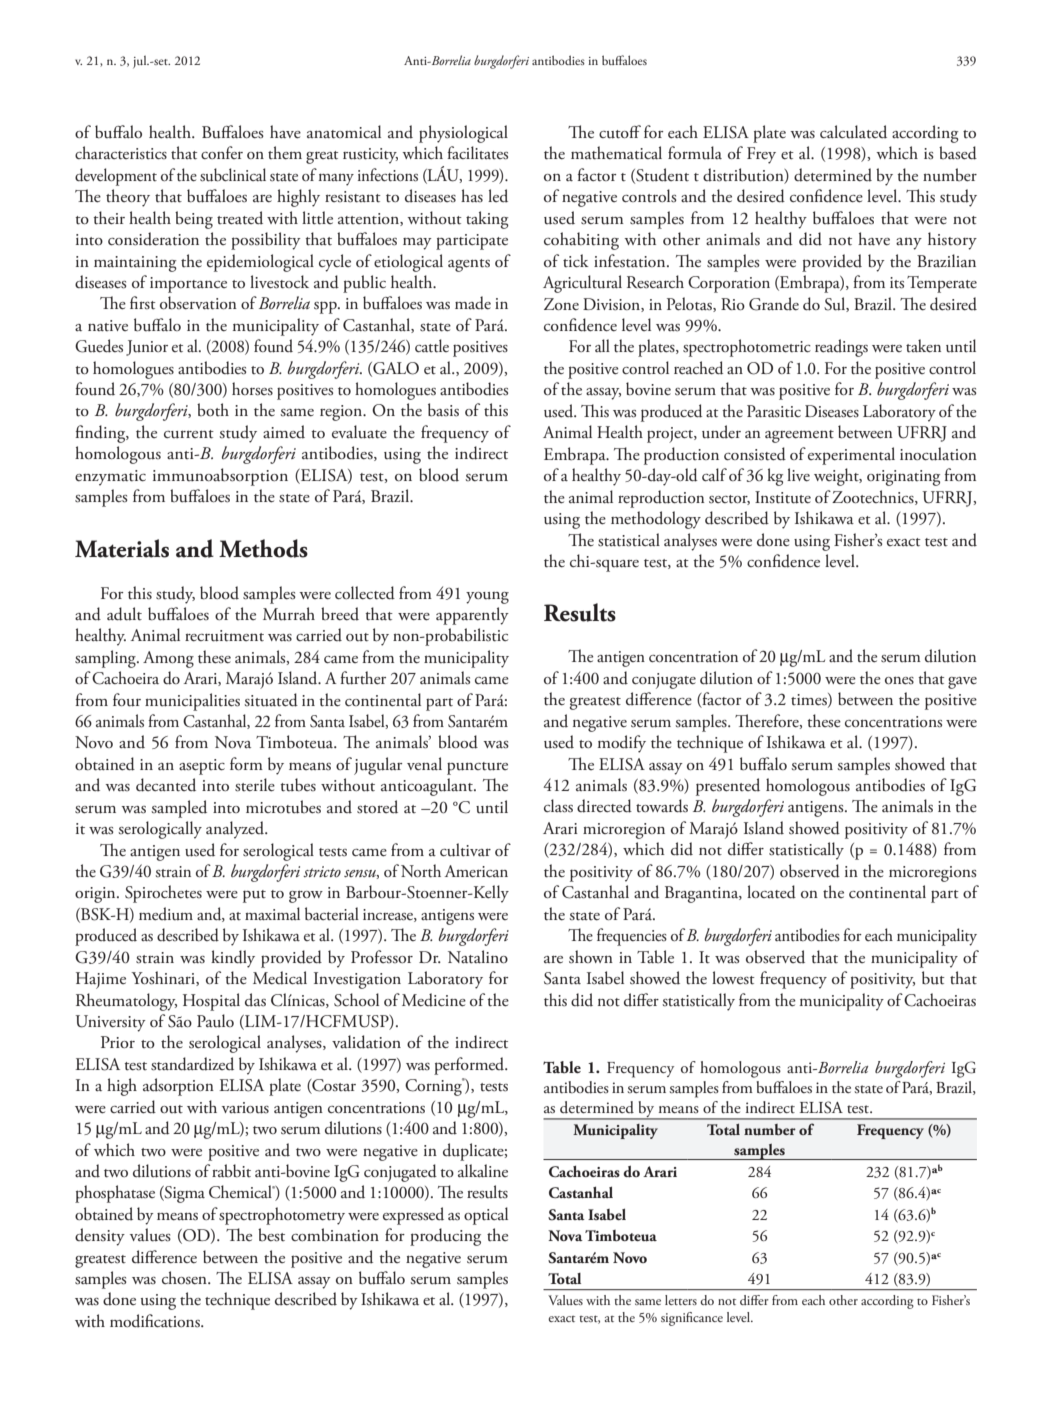 The height and width of the screenshot is (1402, 1052). What do you see at coordinates (692, 1319) in the screenshot?
I see `significance` at bounding box center [692, 1319].
